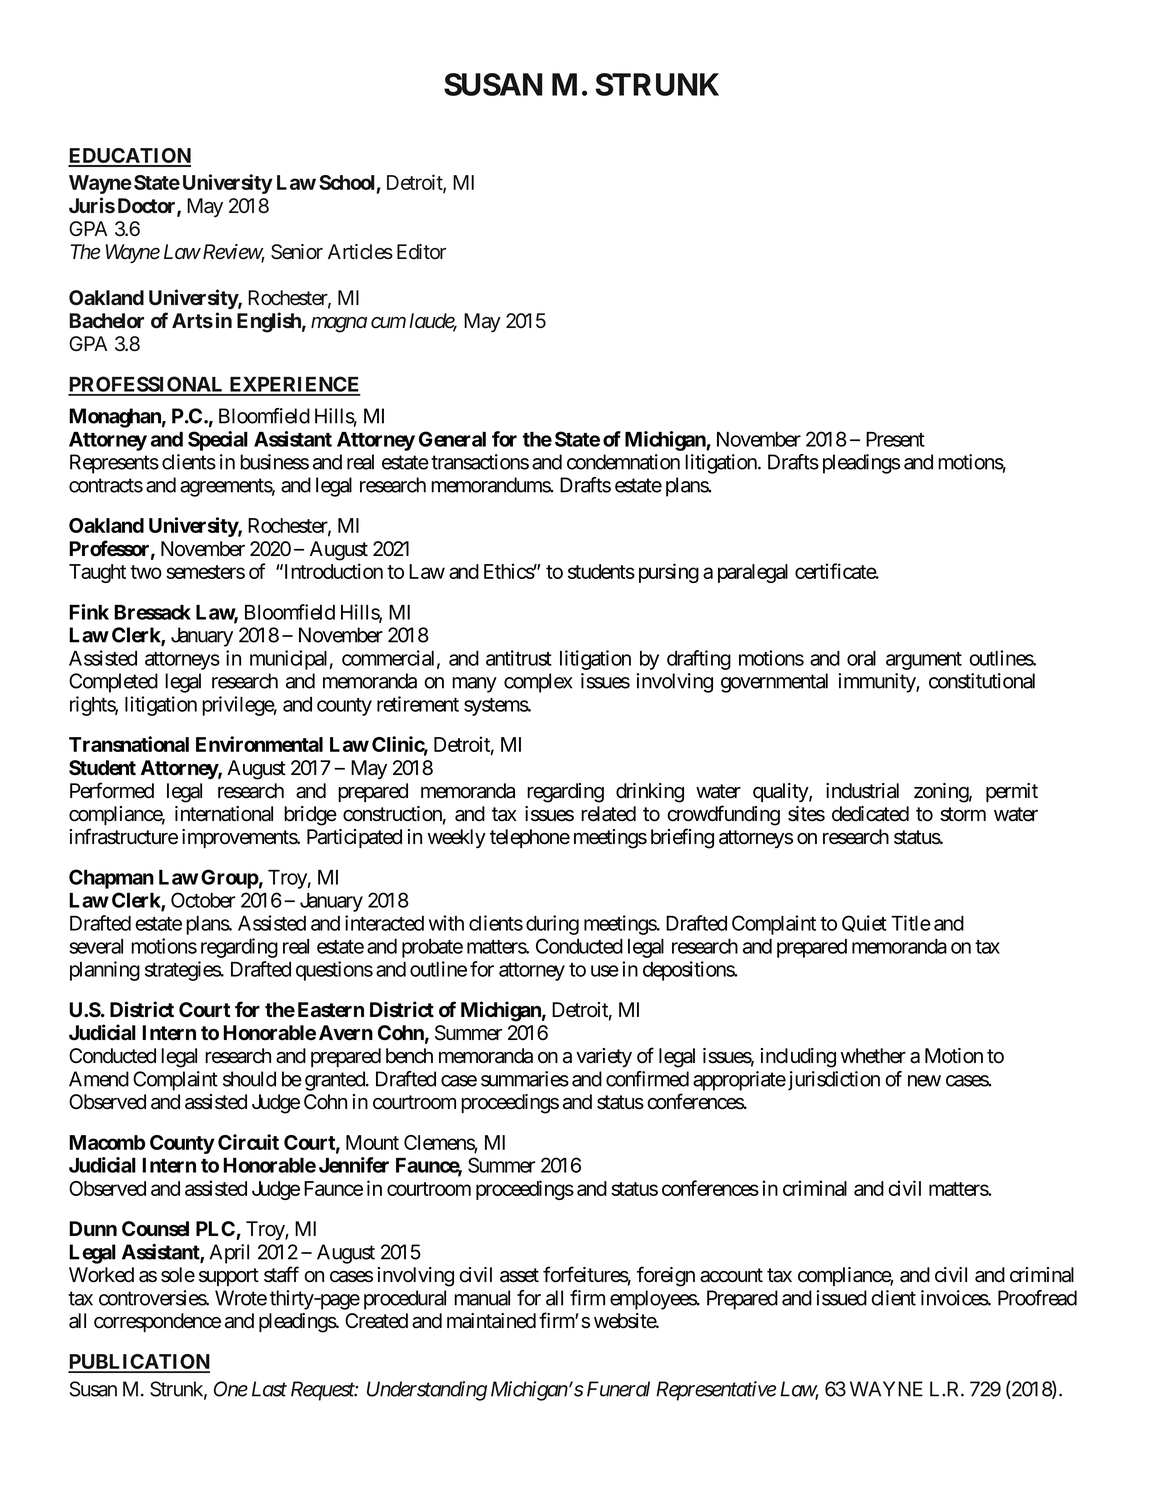 The image size is (1166, 1509). I want to click on Funeral, so click(618, 1389).
